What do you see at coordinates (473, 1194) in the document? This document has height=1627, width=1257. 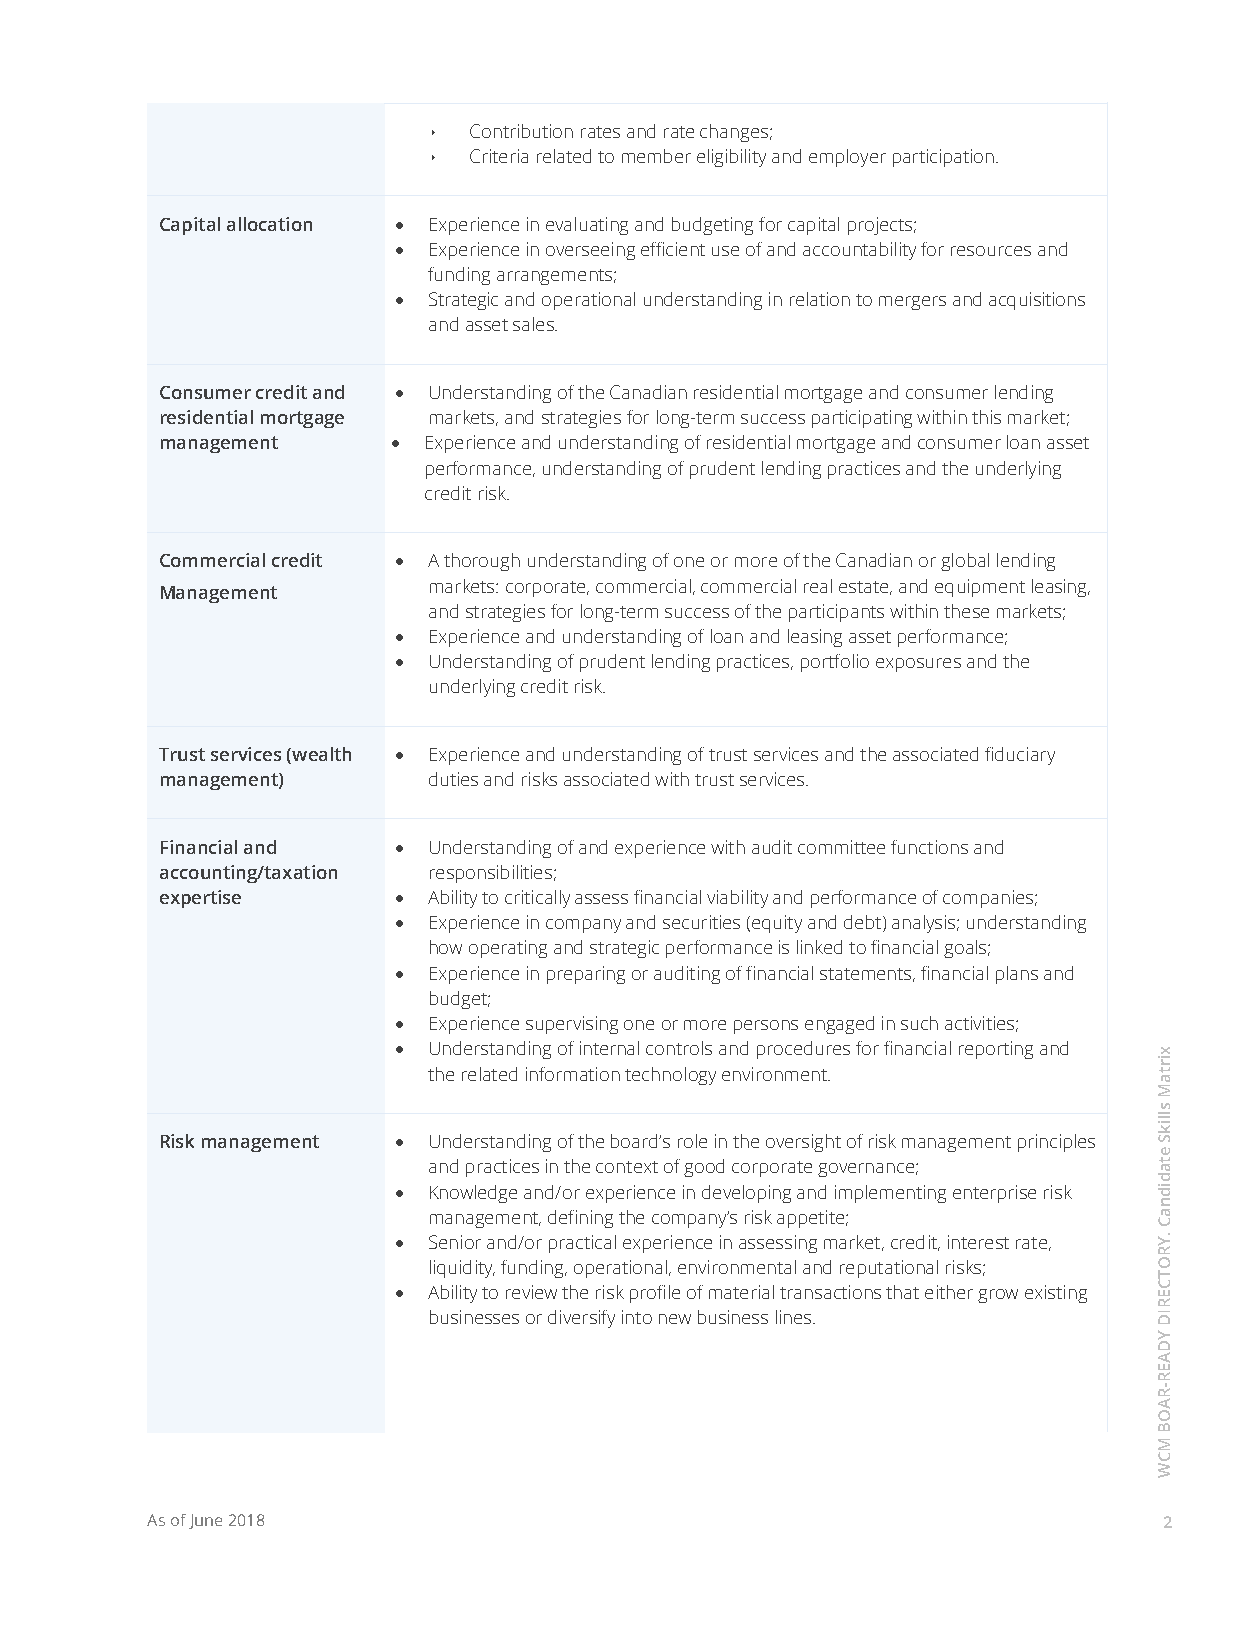 I see `Knowledge` at bounding box center [473, 1194].
